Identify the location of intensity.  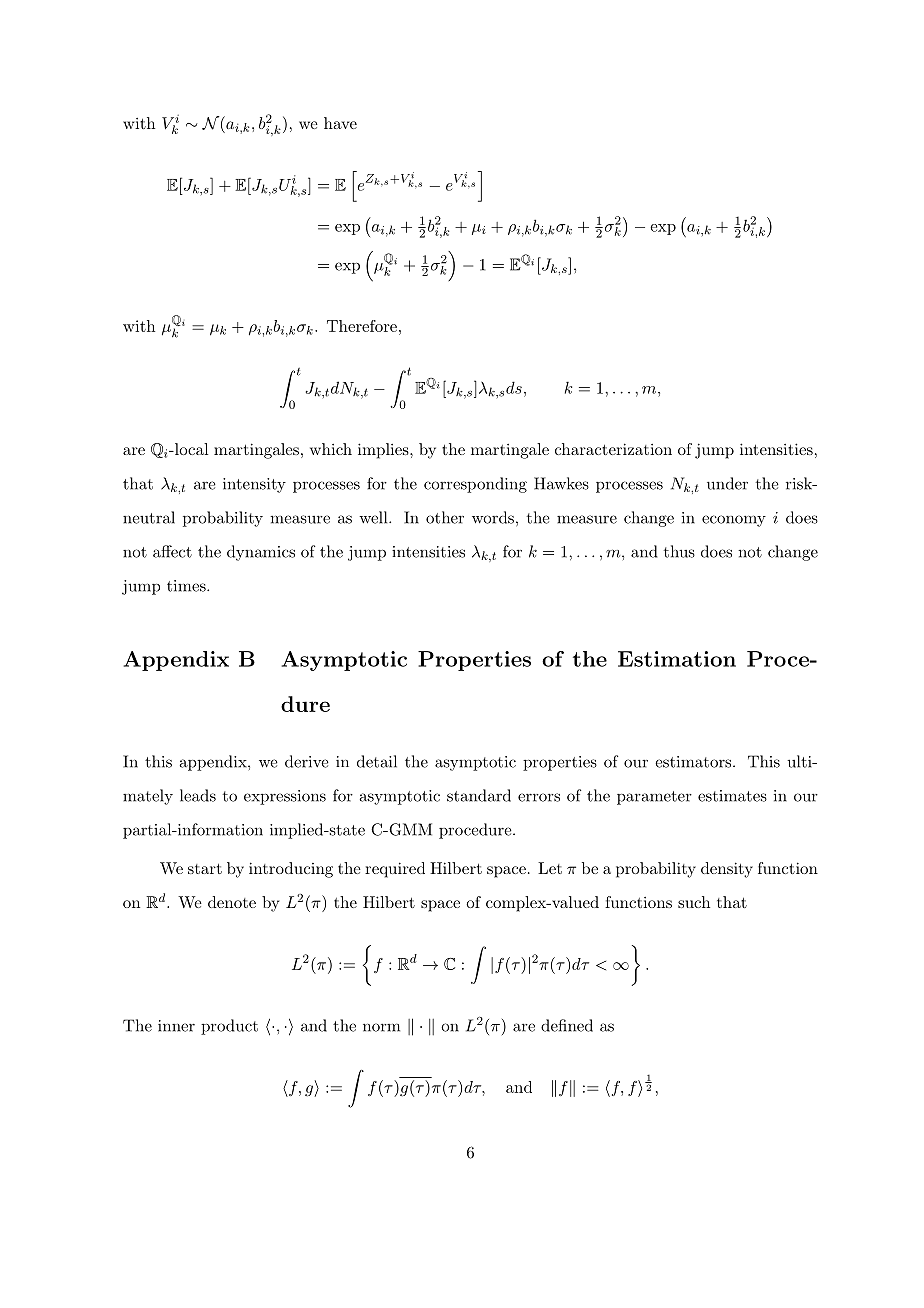
(254, 485).
